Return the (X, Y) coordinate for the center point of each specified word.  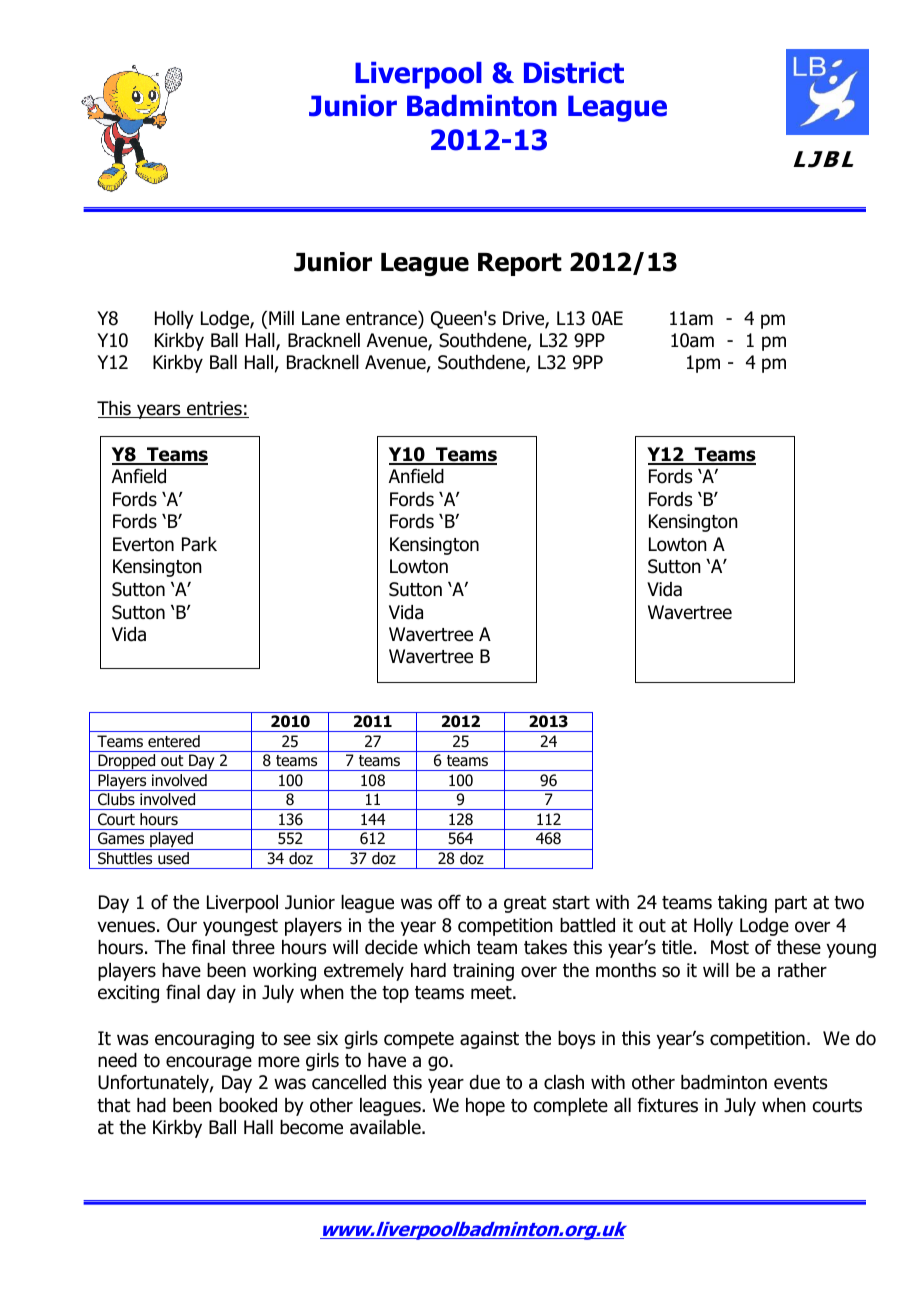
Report (520, 264)
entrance (382, 318)
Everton (143, 544)
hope (485, 1107)
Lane (321, 318)
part (791, 904)
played (172, 841)
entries (214, 409)
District (574, 73)
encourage (209, 1063)
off (449, 902)
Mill (281, 318)
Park (199, 544)
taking (742, 904)
